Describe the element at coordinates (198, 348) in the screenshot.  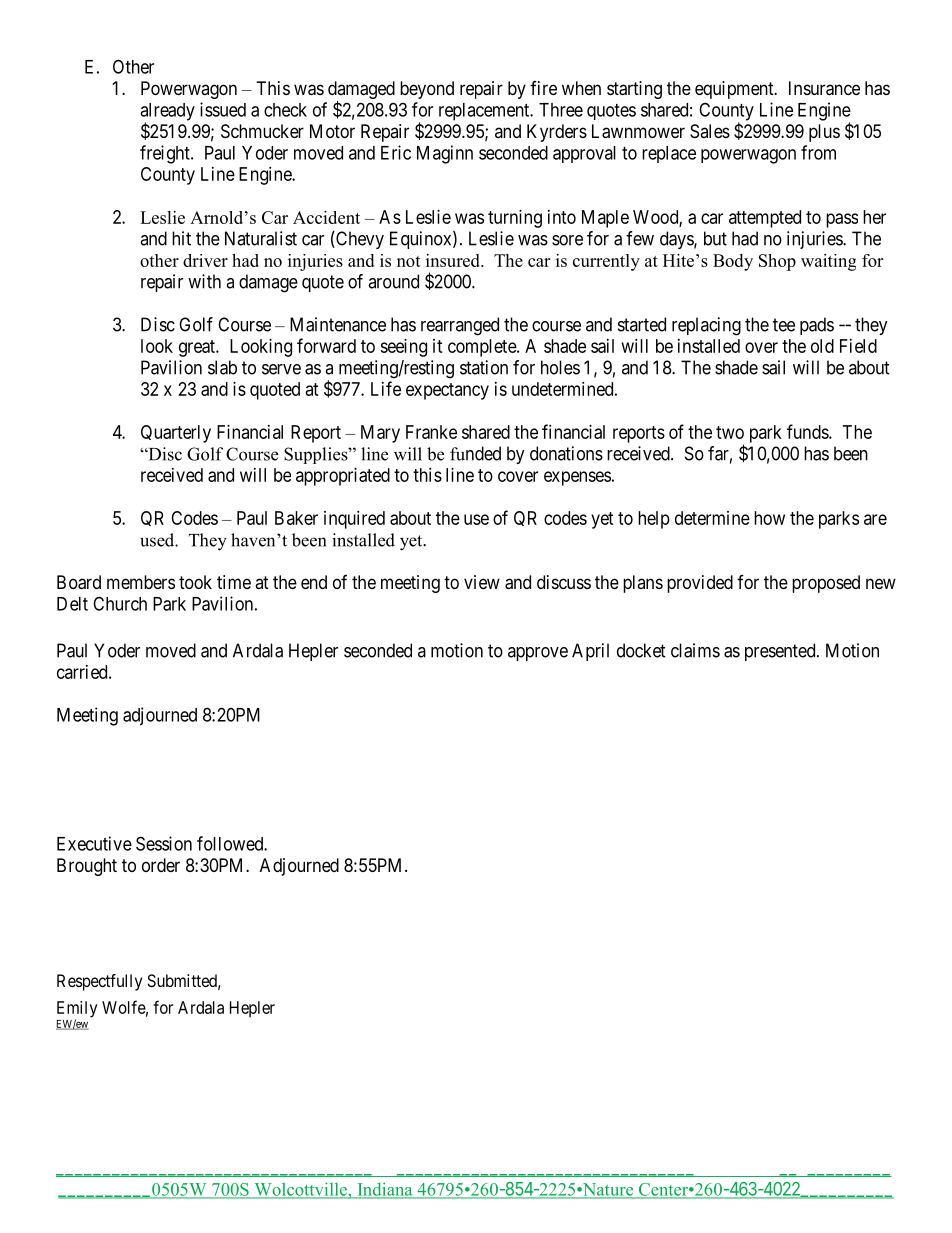
I see `great` at that location.
